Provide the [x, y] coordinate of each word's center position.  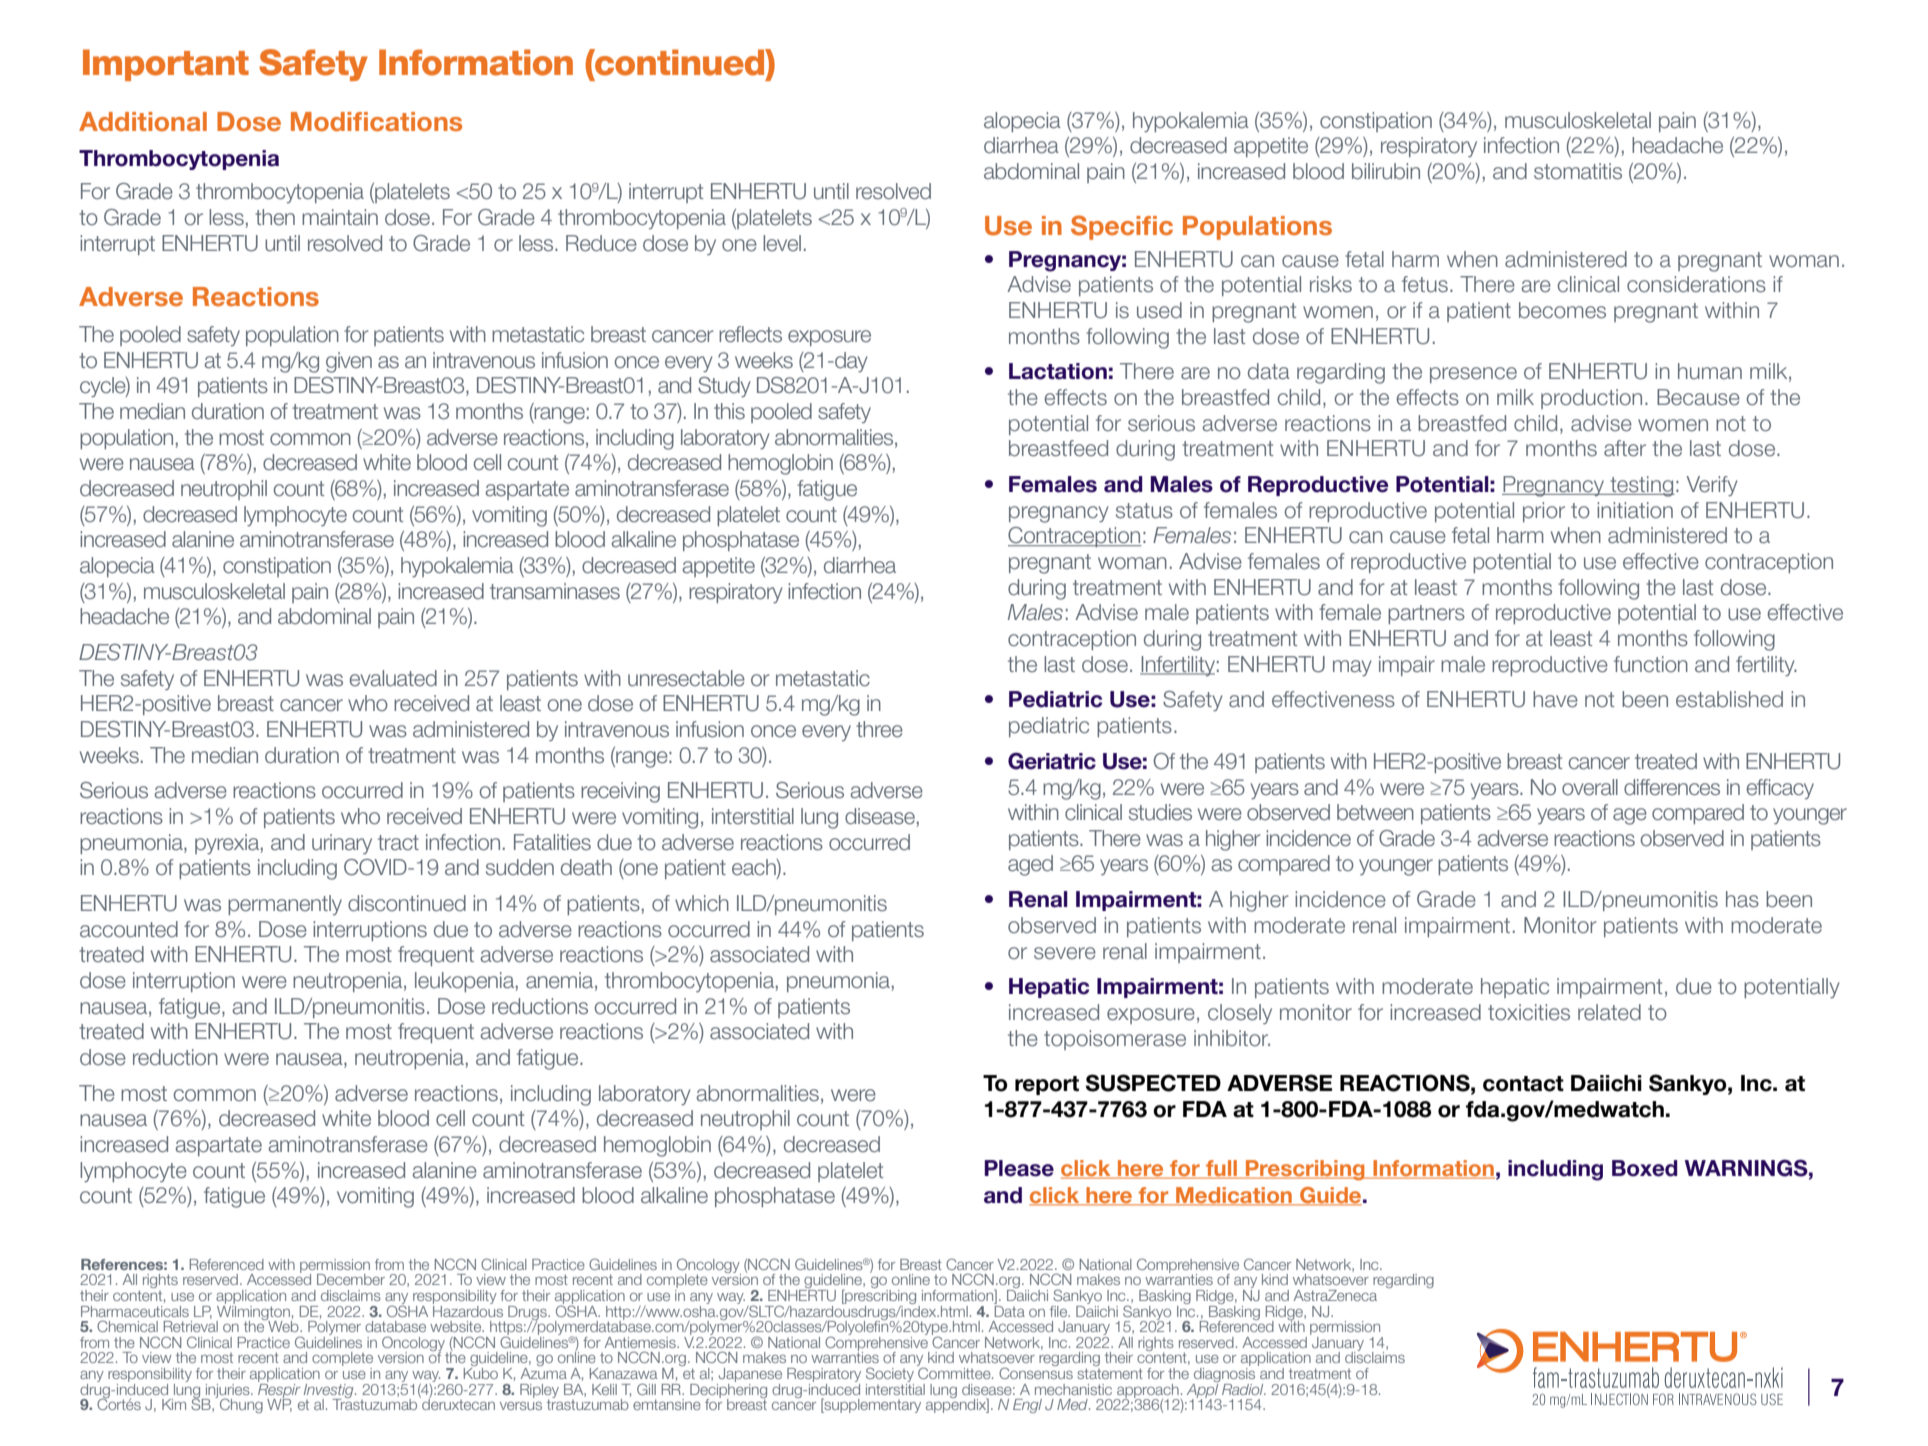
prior [1544, 512]
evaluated [393, 678]
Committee [955, 1372]
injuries [228, 1392]
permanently [285, 905]
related [1609, 1012]
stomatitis [1578, 171]
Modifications [376, 122]
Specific [1122, 227]
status [1144, 511]
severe [1065, 953]
